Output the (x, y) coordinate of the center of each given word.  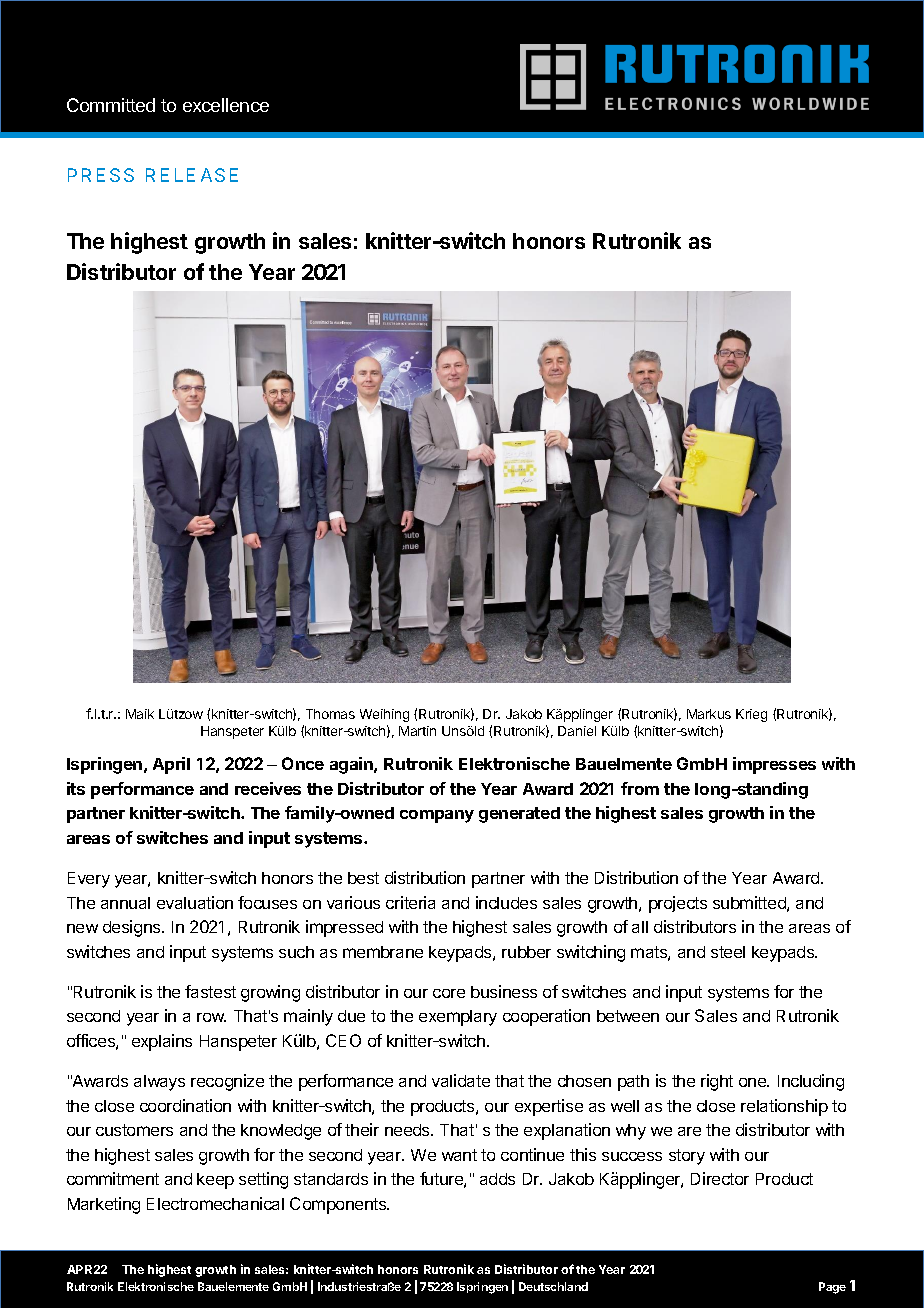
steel (728, 952)
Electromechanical (215, 1203)
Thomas (330, 714)
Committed (111, 105)
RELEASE (192, 175)
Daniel (577, 731)
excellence (226, 105)
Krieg (751, 715)
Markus (709, 714)
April (171, 765)
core (449, 993)
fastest (210, 991)
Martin (417, 731)
